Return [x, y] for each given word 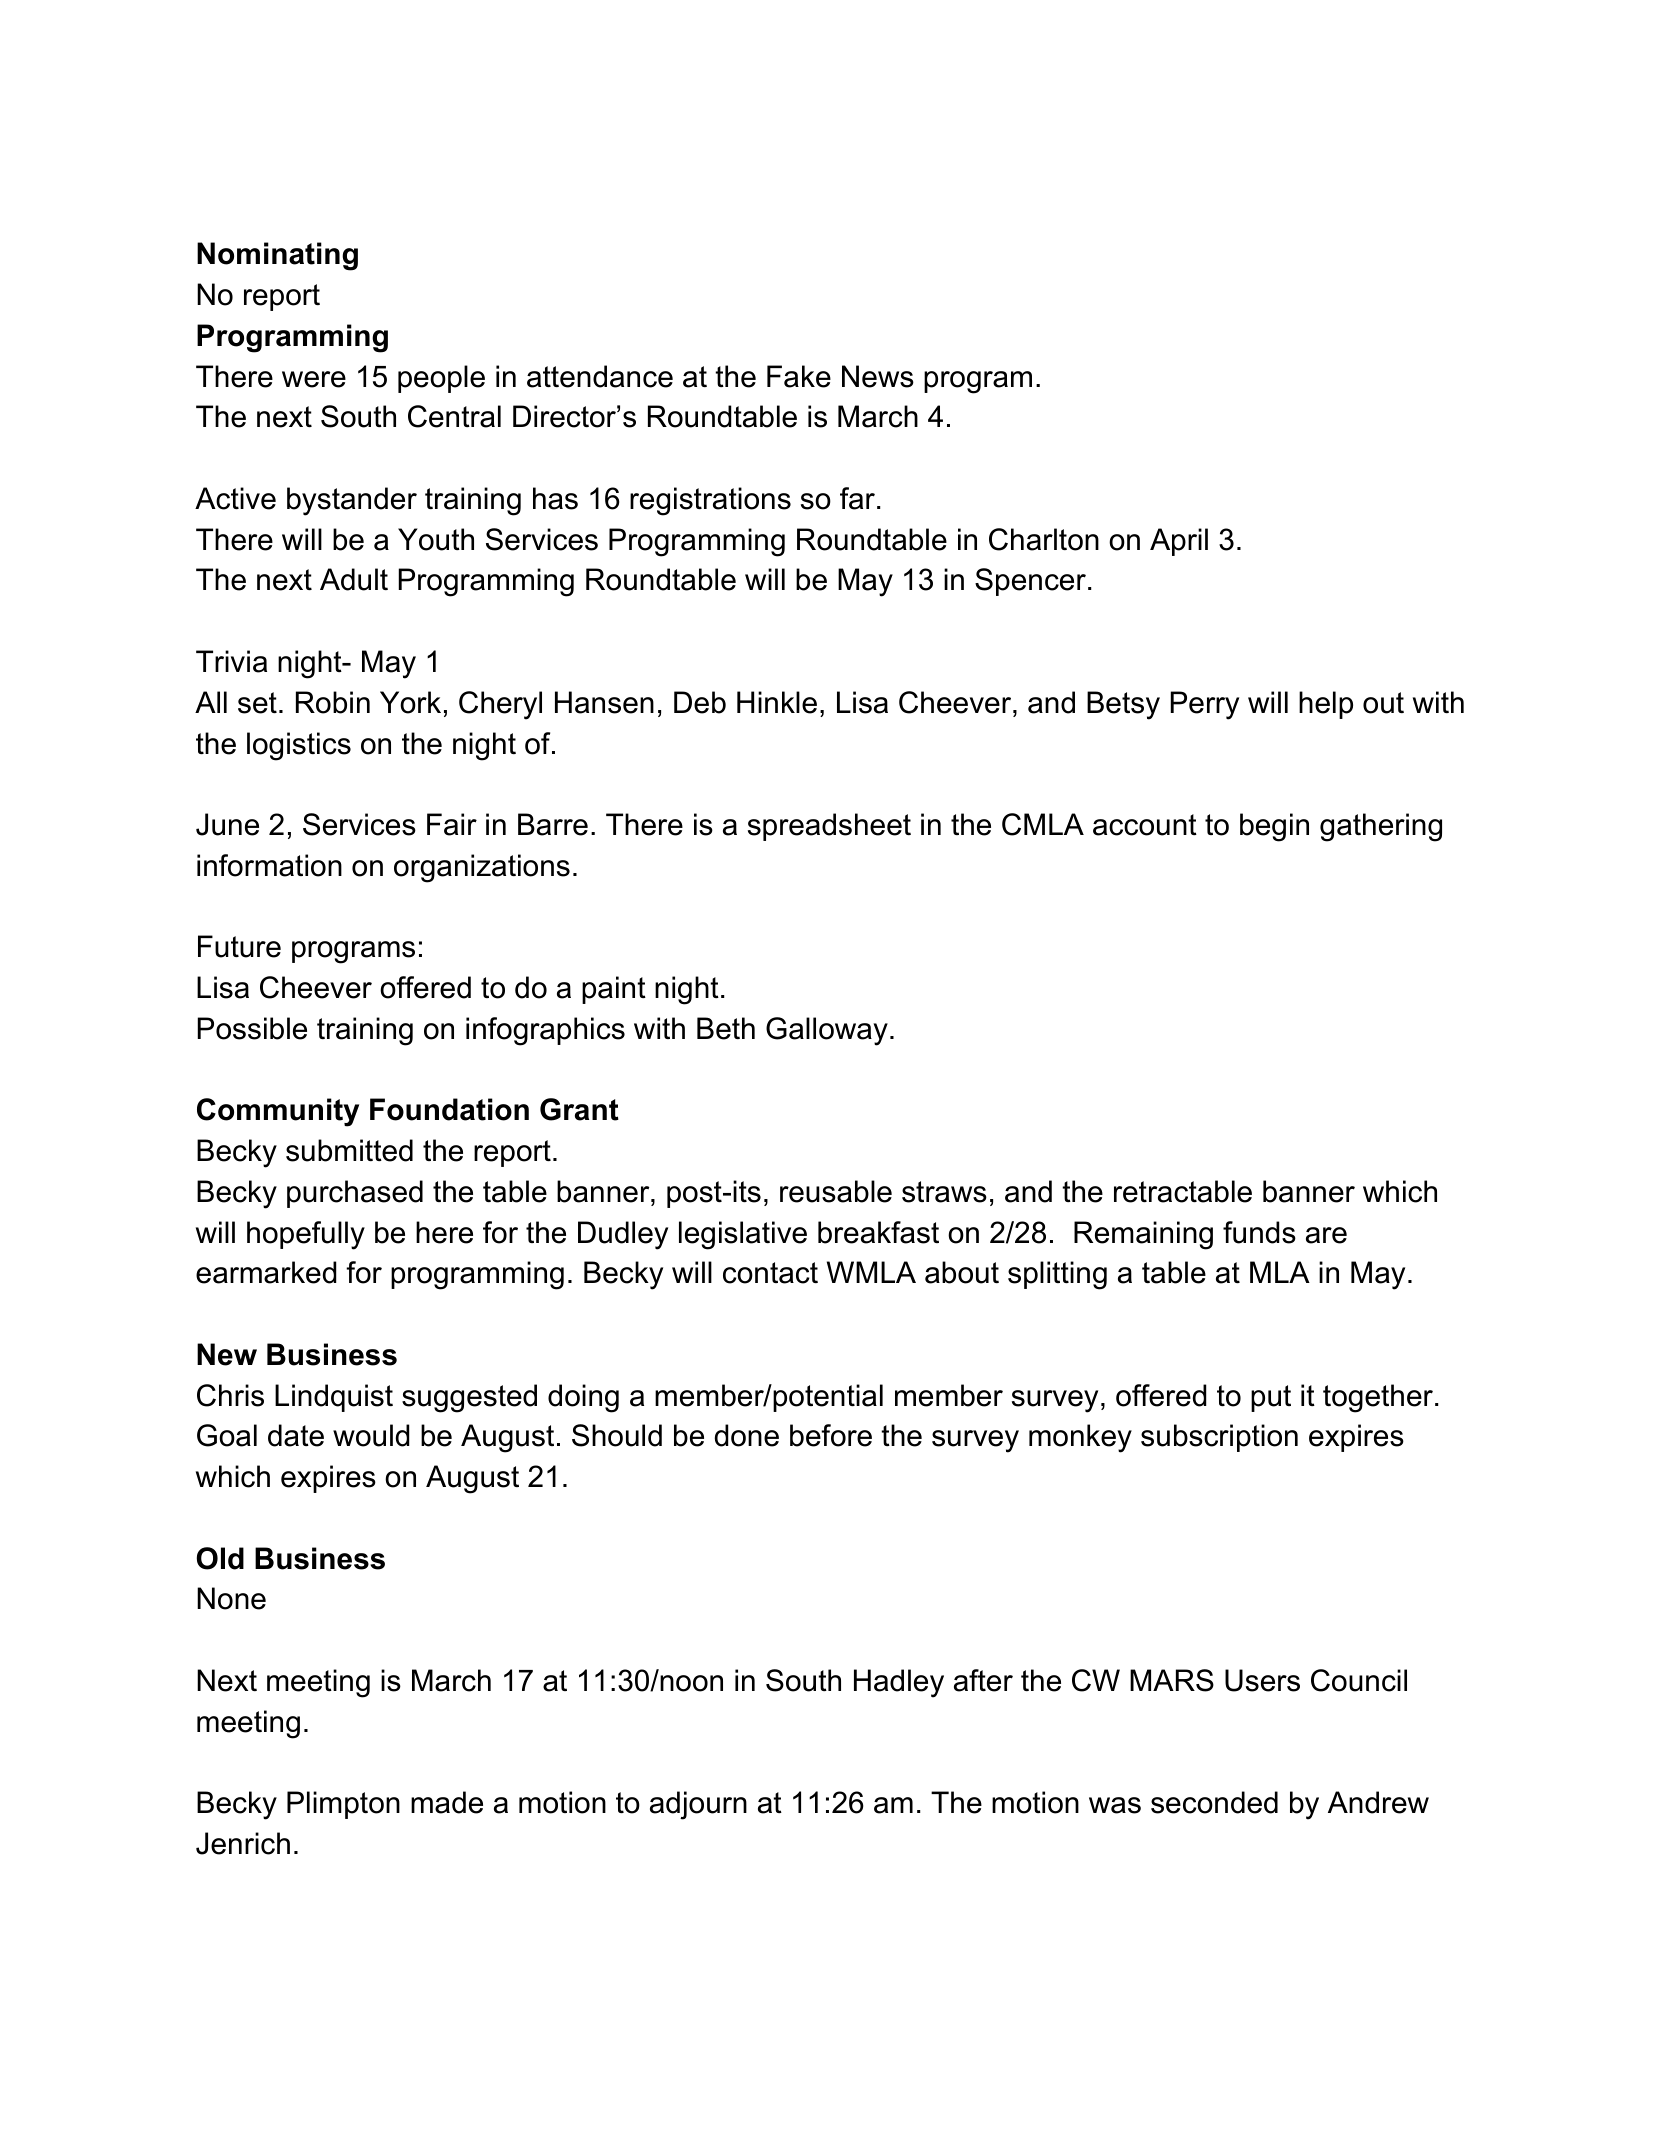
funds [1259, 1232]
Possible [252, 1028]
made [447, 1802]
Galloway [827, 1031]
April [1179, 542]
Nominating [277, 256]
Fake [799, 376]
